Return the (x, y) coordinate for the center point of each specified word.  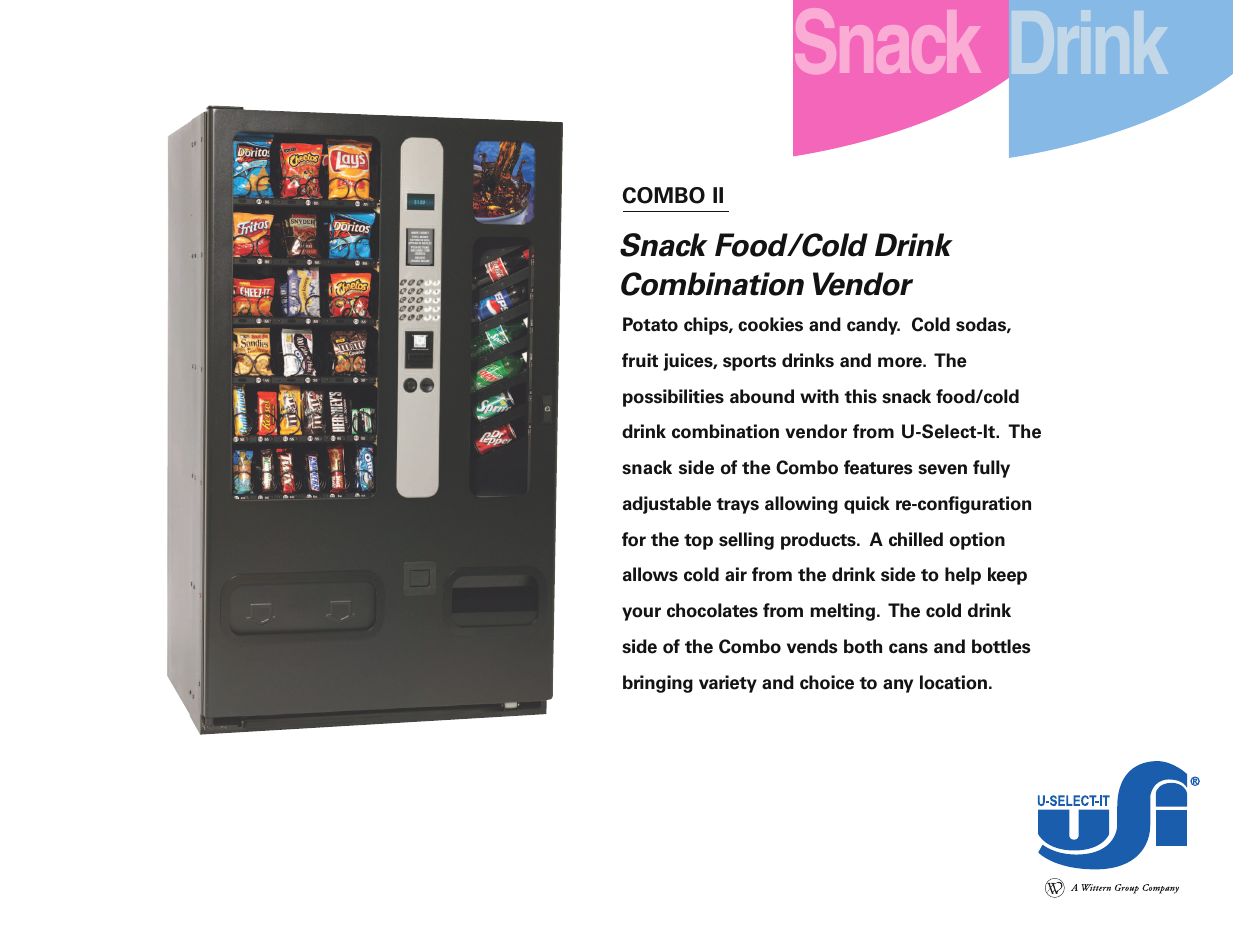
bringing (658, 684)
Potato (650, 324)
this (860, 396)
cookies (770, 324)
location (953, 682)
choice (827, 682)
